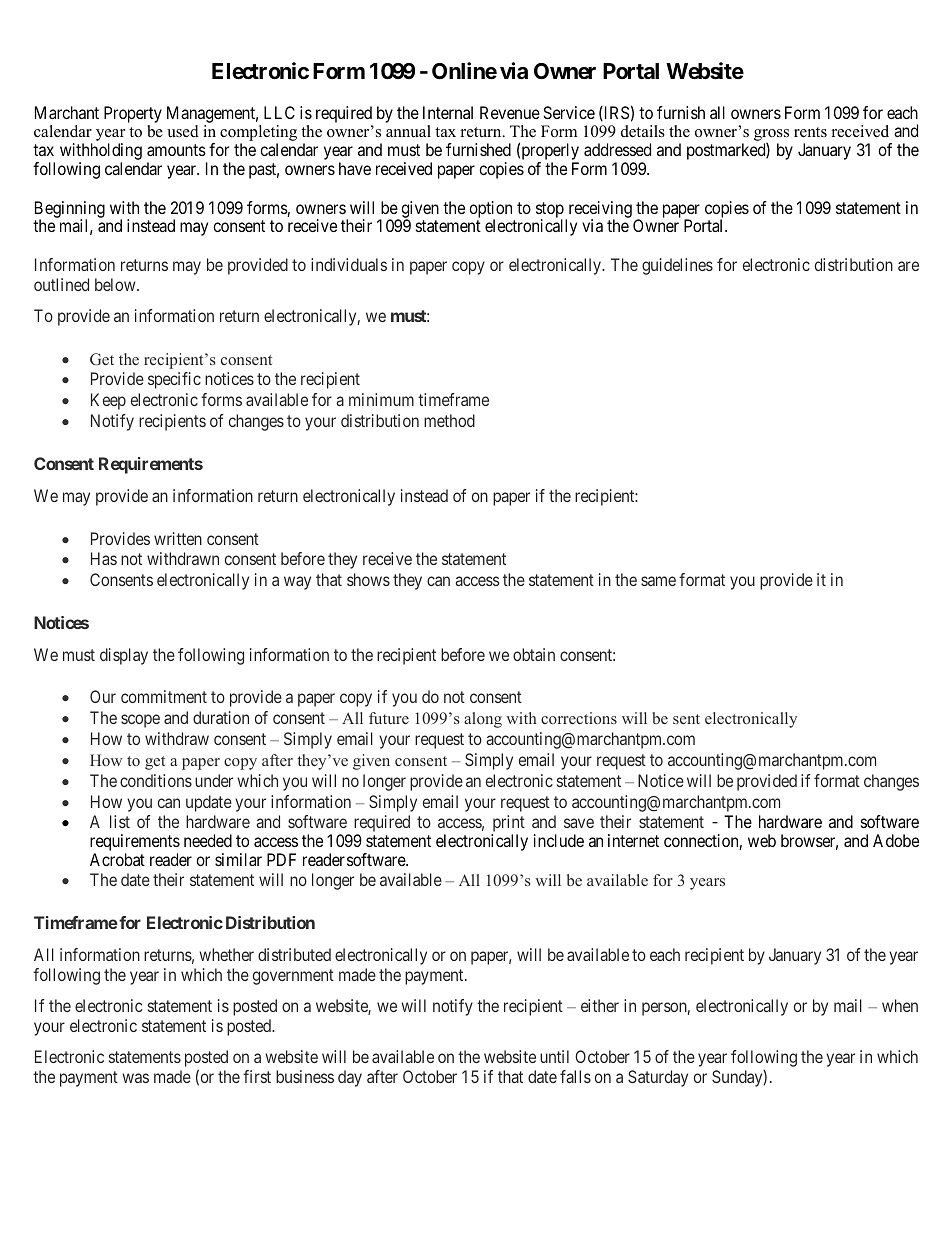 The height and width of the document is (1233, 952). I want to click on Has, so click(104, 558).
